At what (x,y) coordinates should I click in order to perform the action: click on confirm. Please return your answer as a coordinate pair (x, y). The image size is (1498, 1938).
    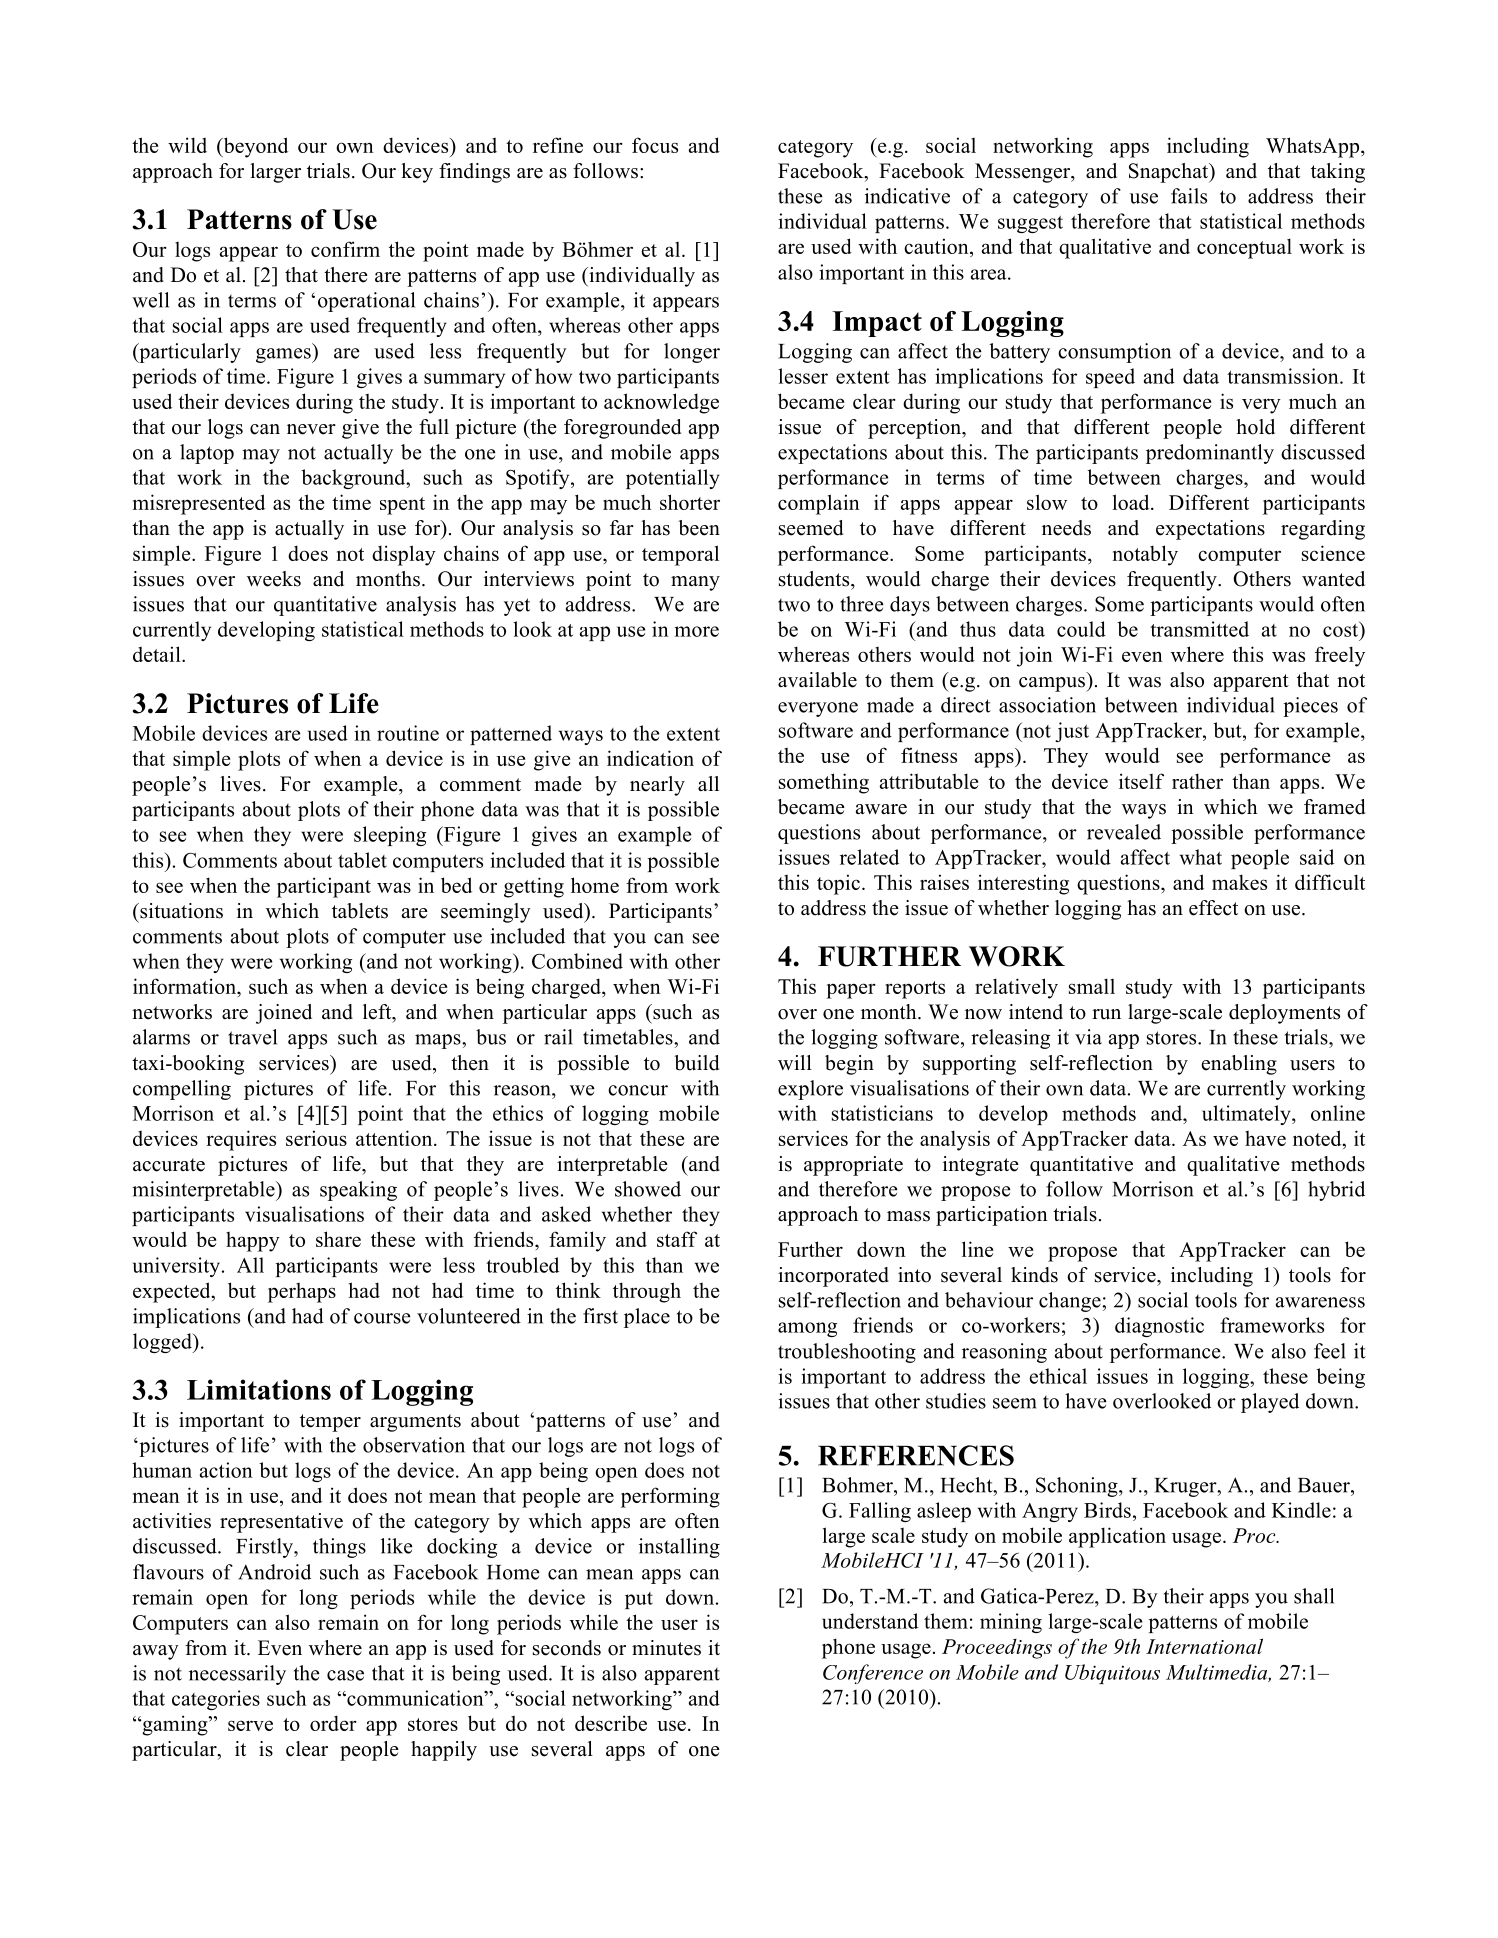
    Looking at the image, I should click on (345, 249).
